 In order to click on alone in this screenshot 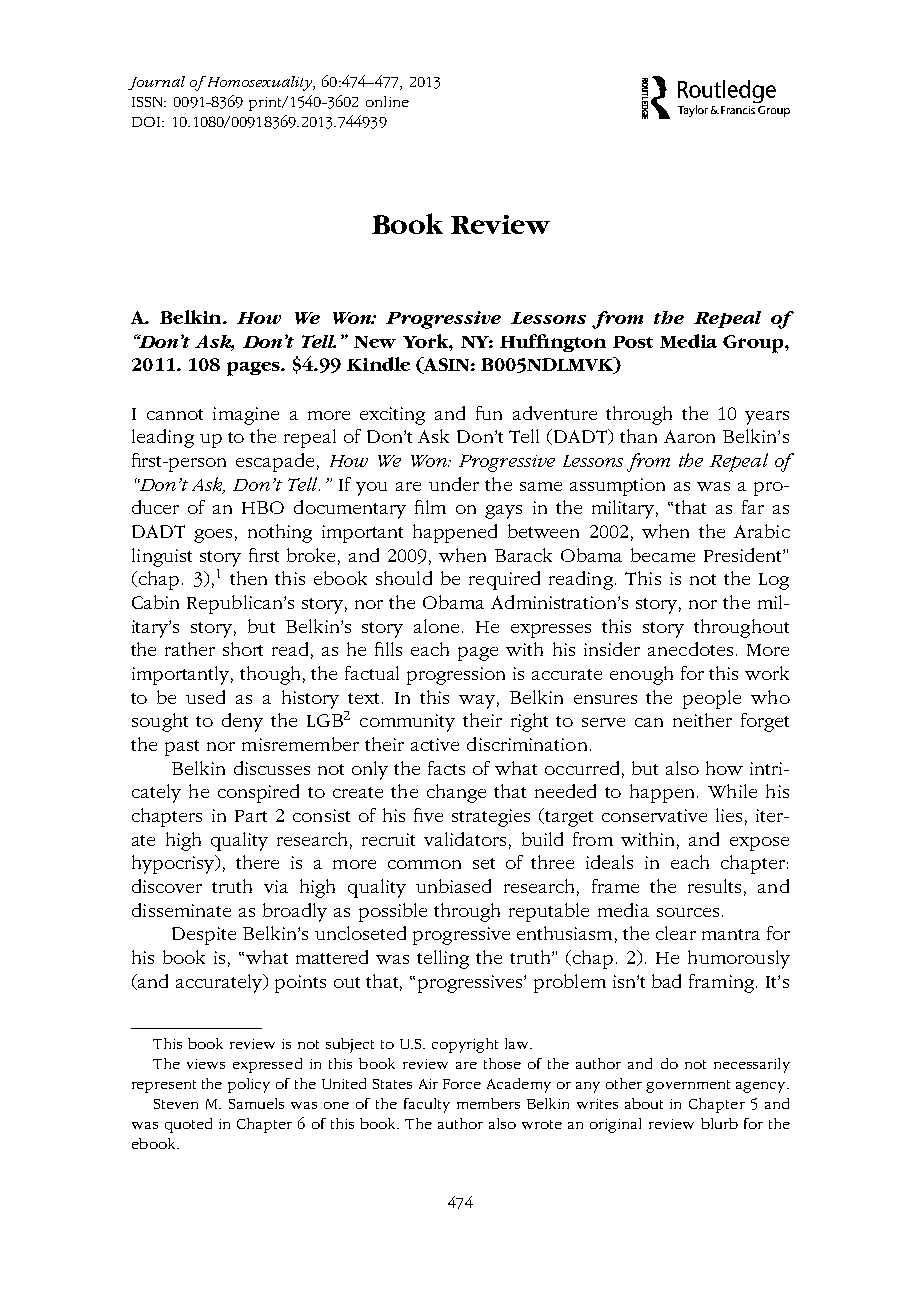, I will do `click(438, 626)`.
